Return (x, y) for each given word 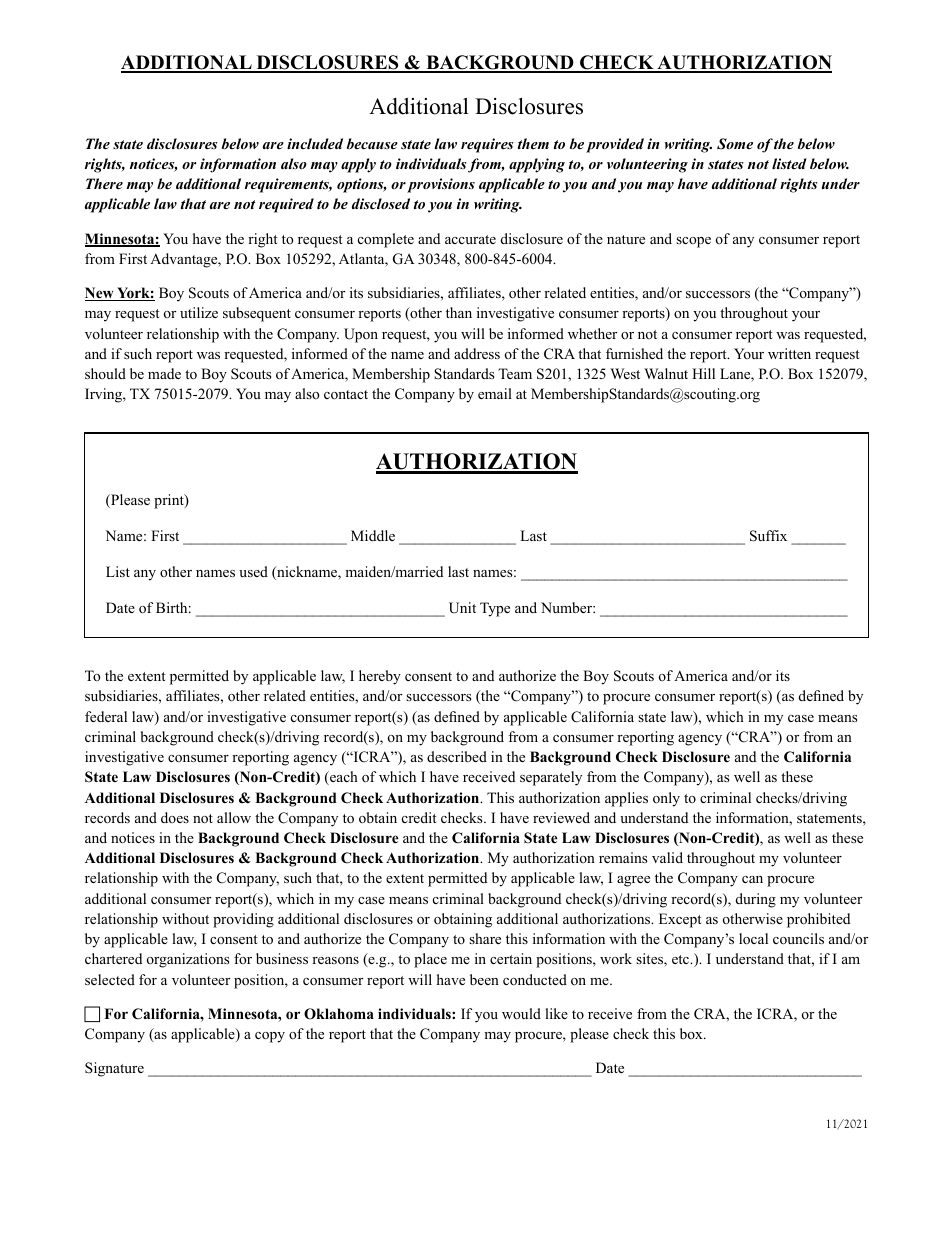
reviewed (561, 817)
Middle (373, 535)
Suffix (768, 536)
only (666, 799)
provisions (441, 185)
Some (735, 144)
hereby (380, 677)
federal (106, 716)
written (789, 353)
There (104, 183)
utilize (199, 312)
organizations (188, 960)
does (175, 817)
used (253, 571)
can (752, 879)
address (477, 353)
